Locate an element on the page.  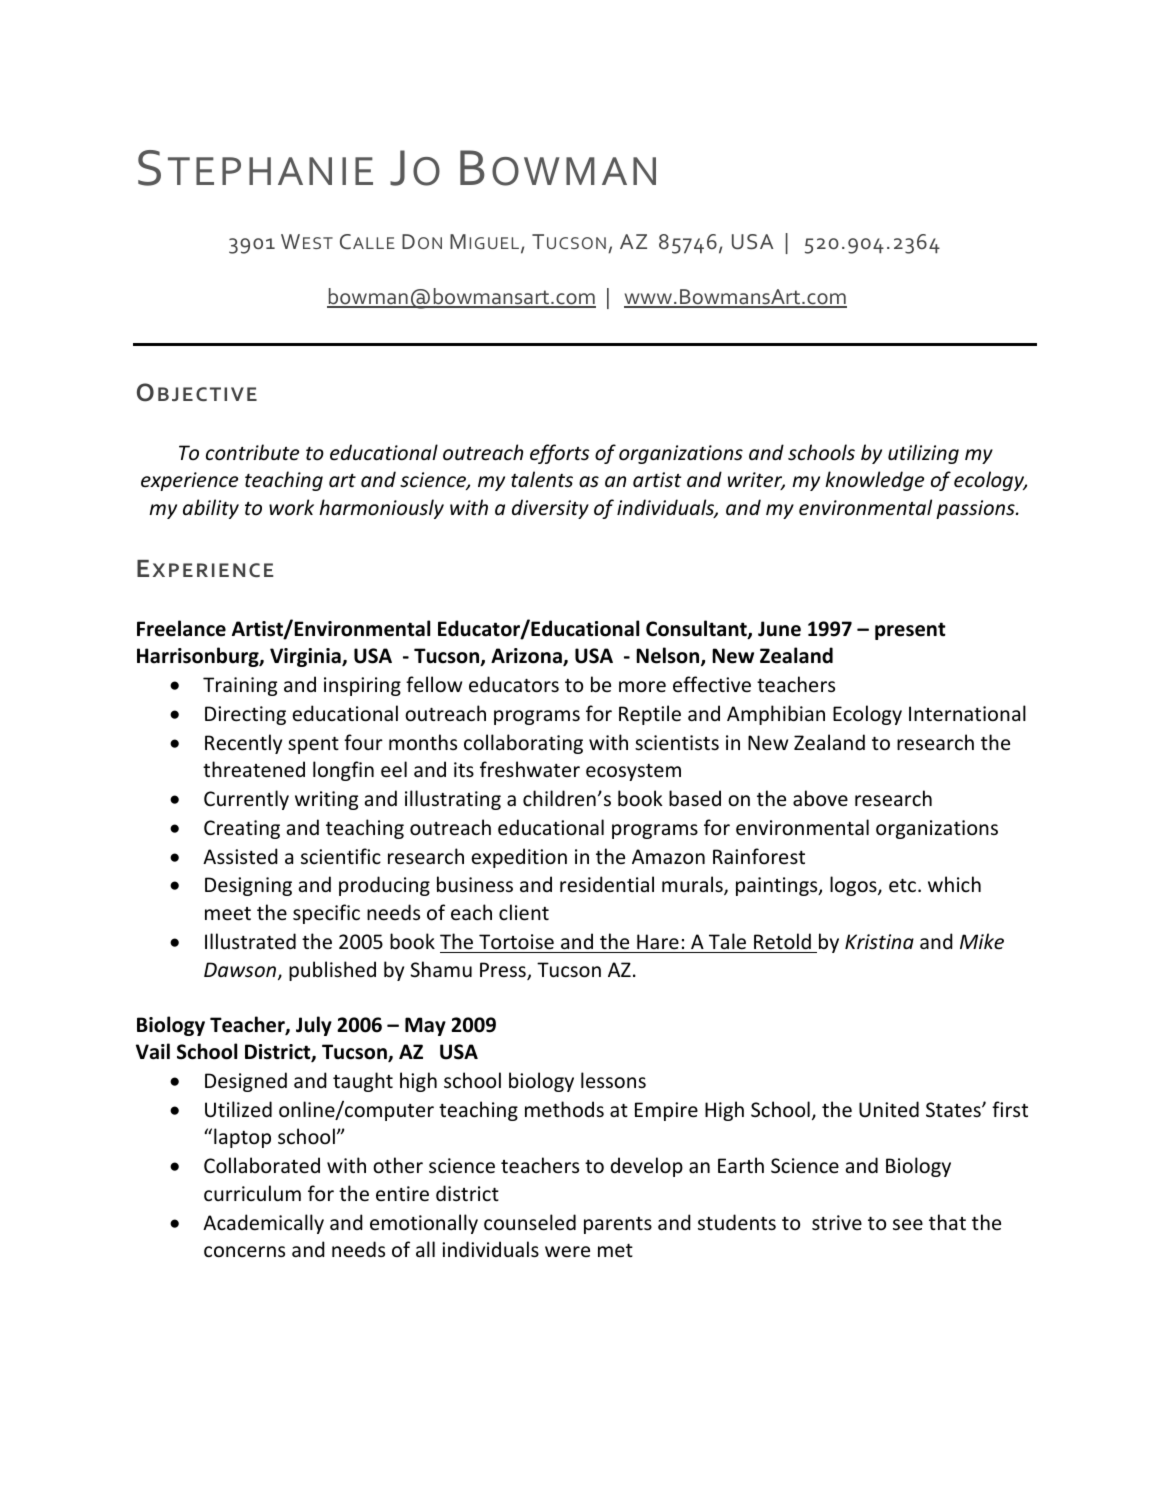
lessons is located at coordinates (613, 1080).
